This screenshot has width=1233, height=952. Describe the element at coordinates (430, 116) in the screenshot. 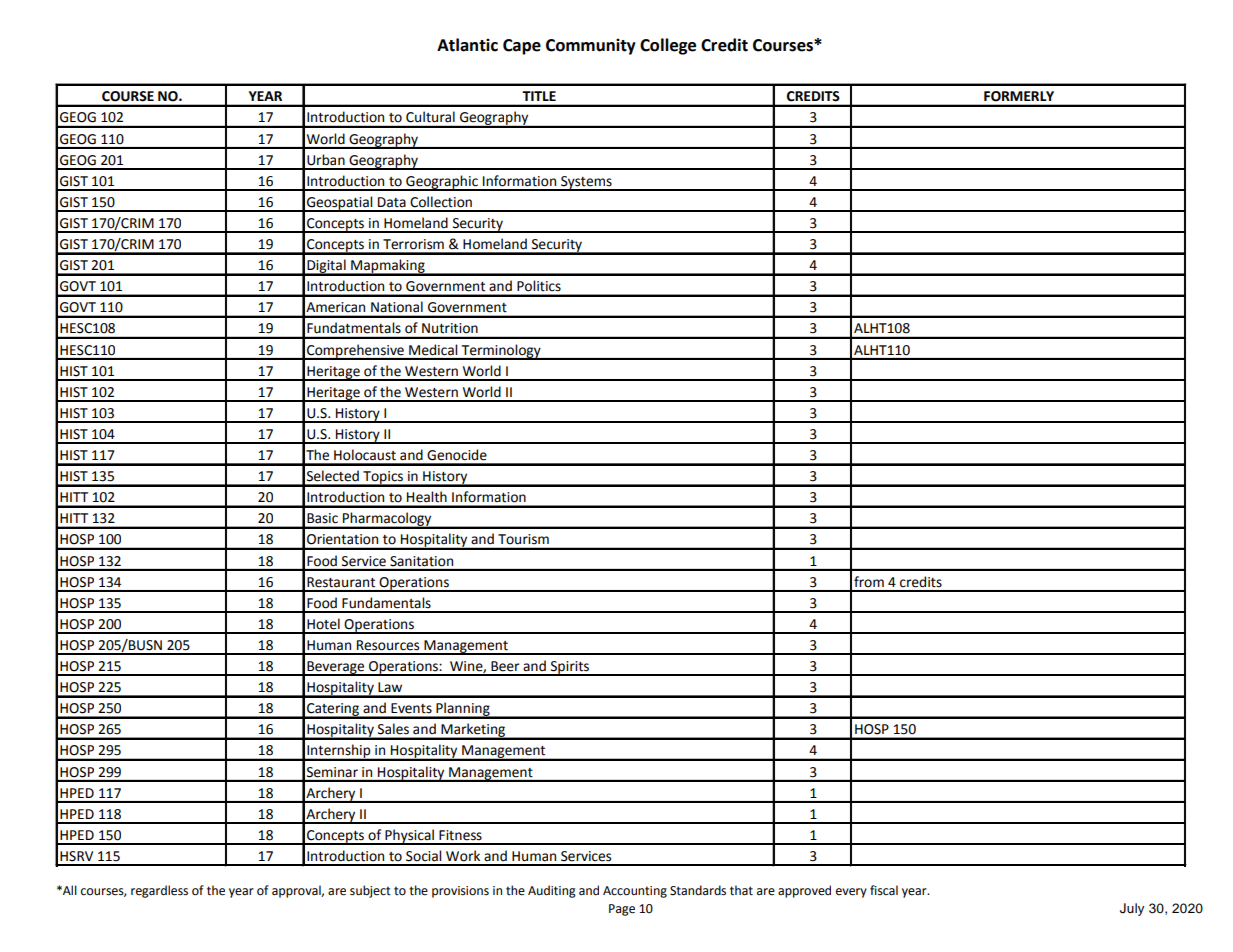

I see `Cultural` at that location.
